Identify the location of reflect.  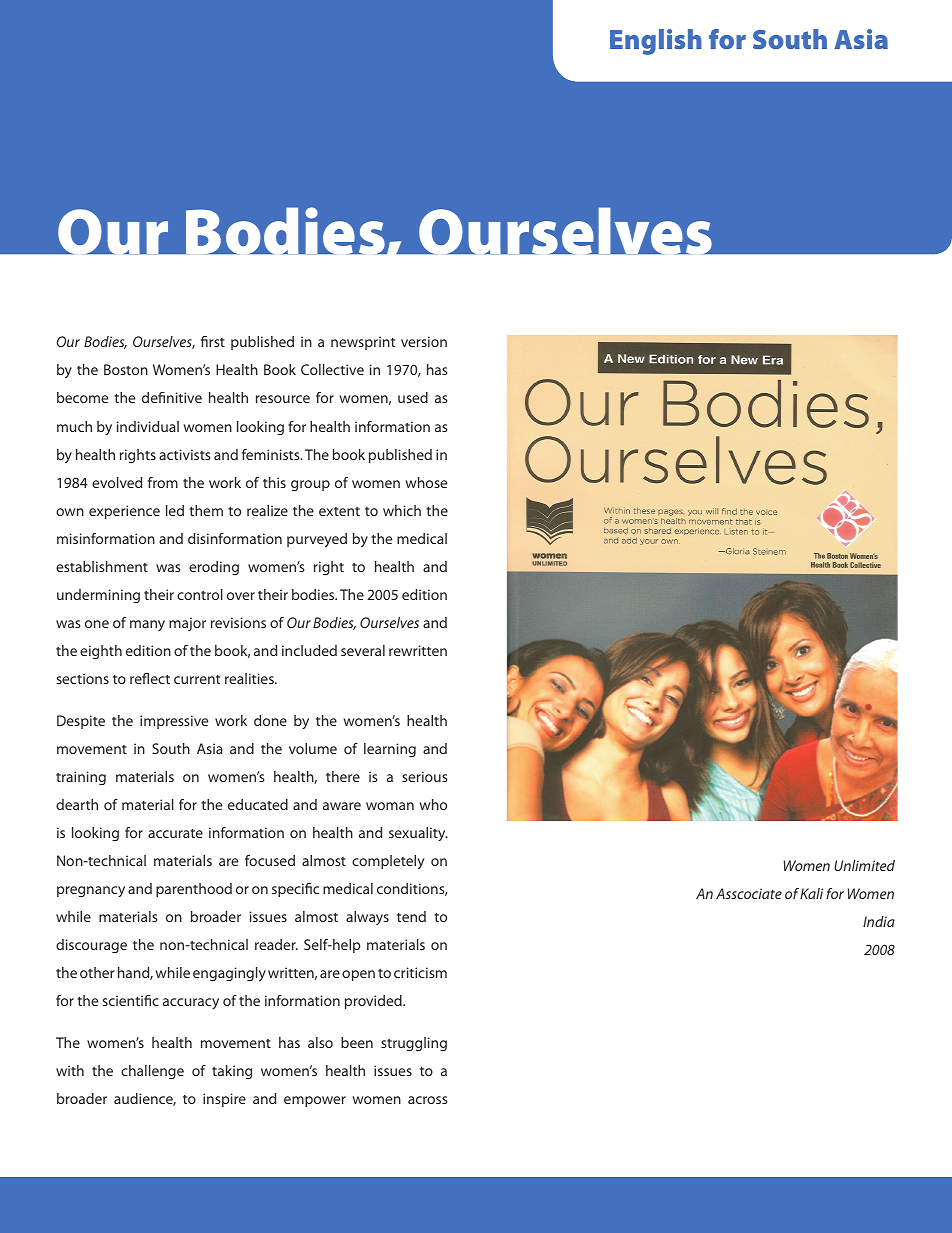
(150, 678).
